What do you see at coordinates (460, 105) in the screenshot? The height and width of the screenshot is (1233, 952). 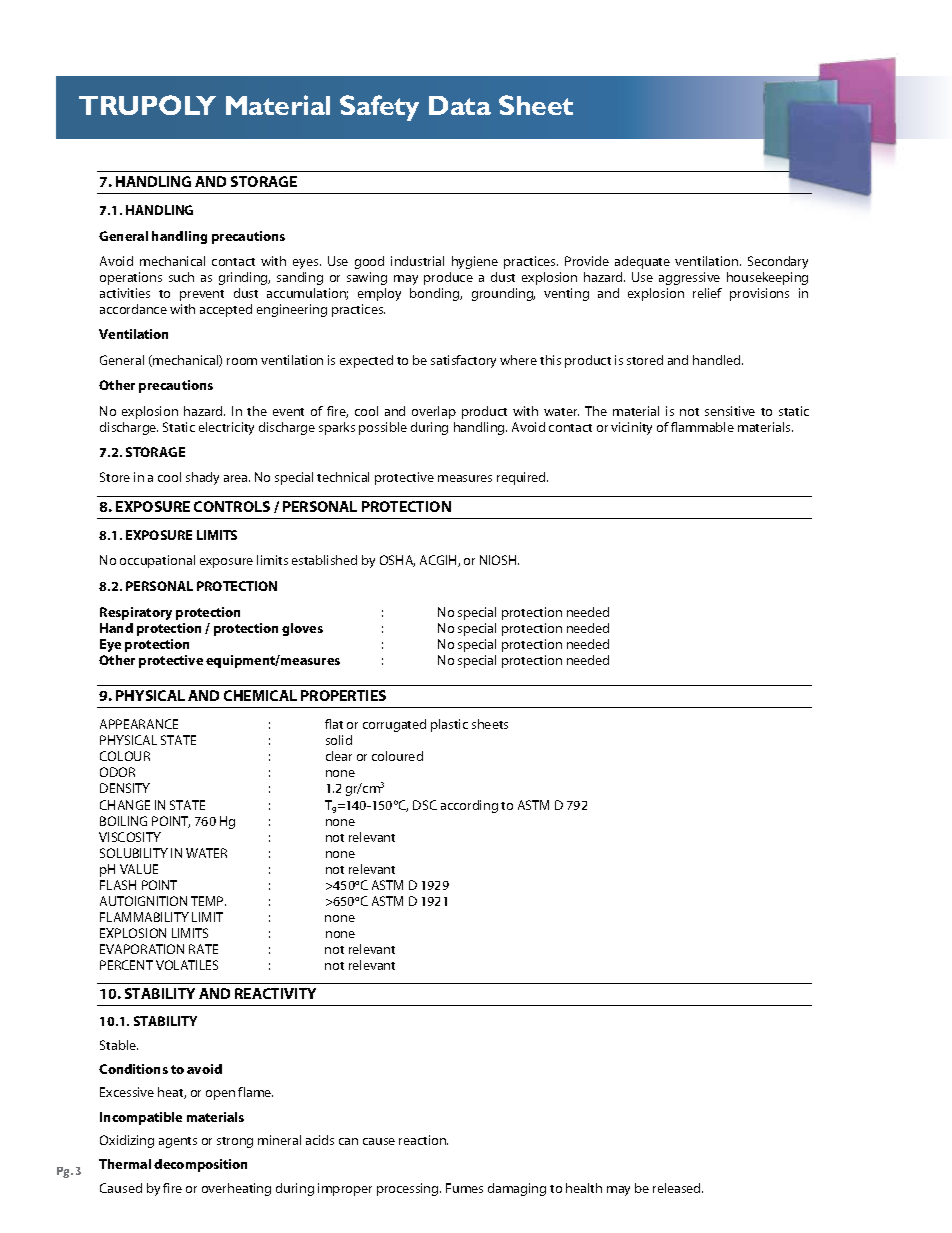 I see `Data` at bounding box center [460, 105].
